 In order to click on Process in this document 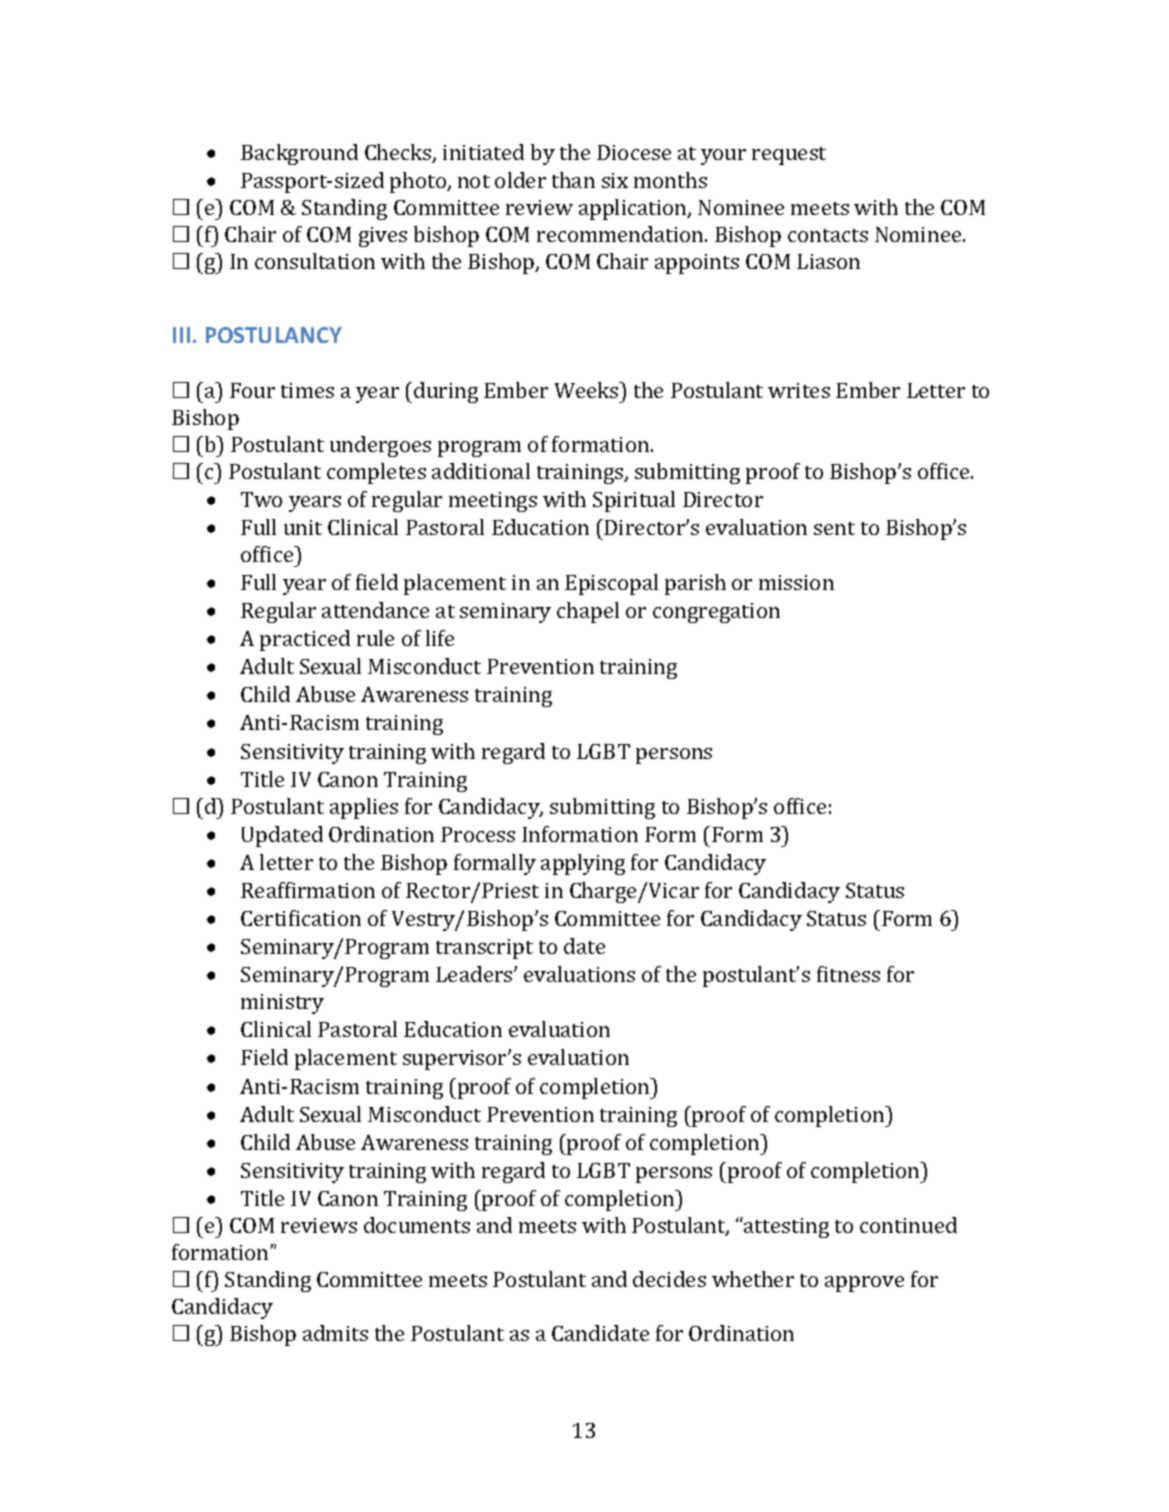, I will do `click(478, 834)`.
